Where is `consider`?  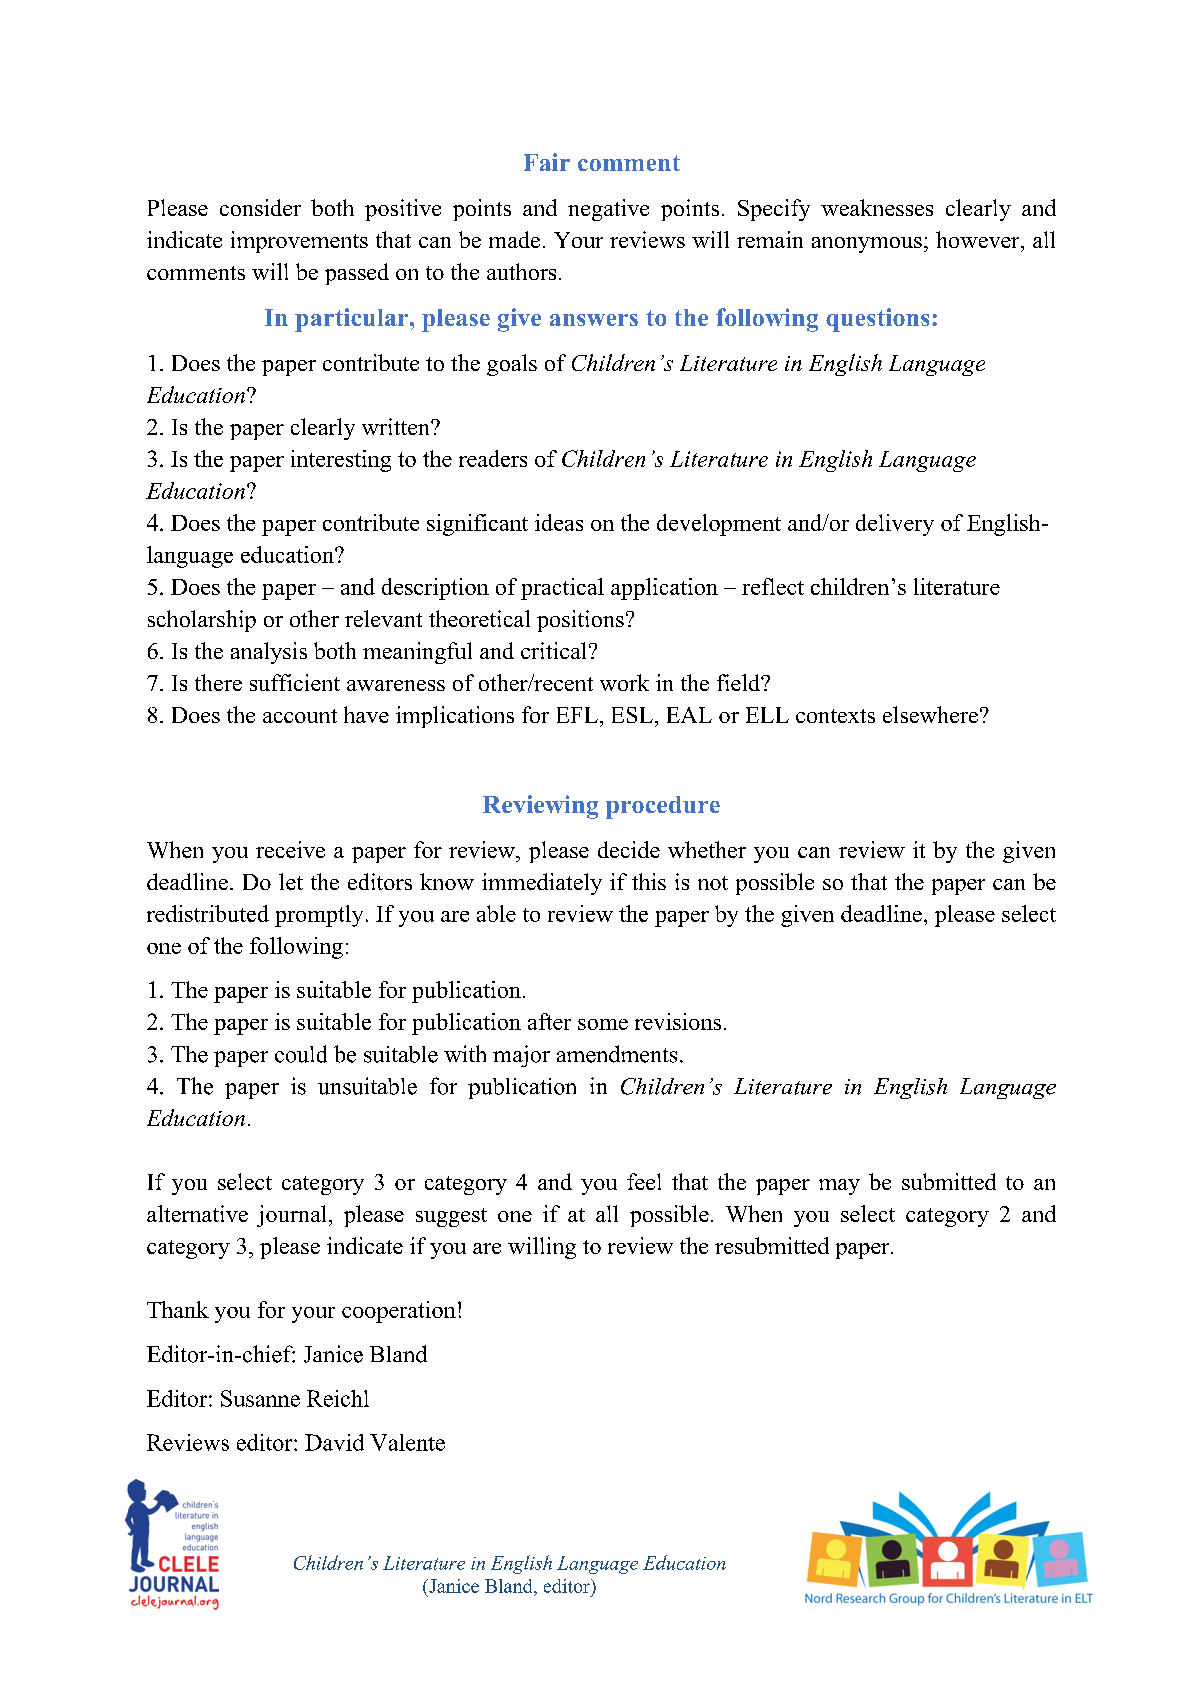 consider is located at coordinates (260, 207).
